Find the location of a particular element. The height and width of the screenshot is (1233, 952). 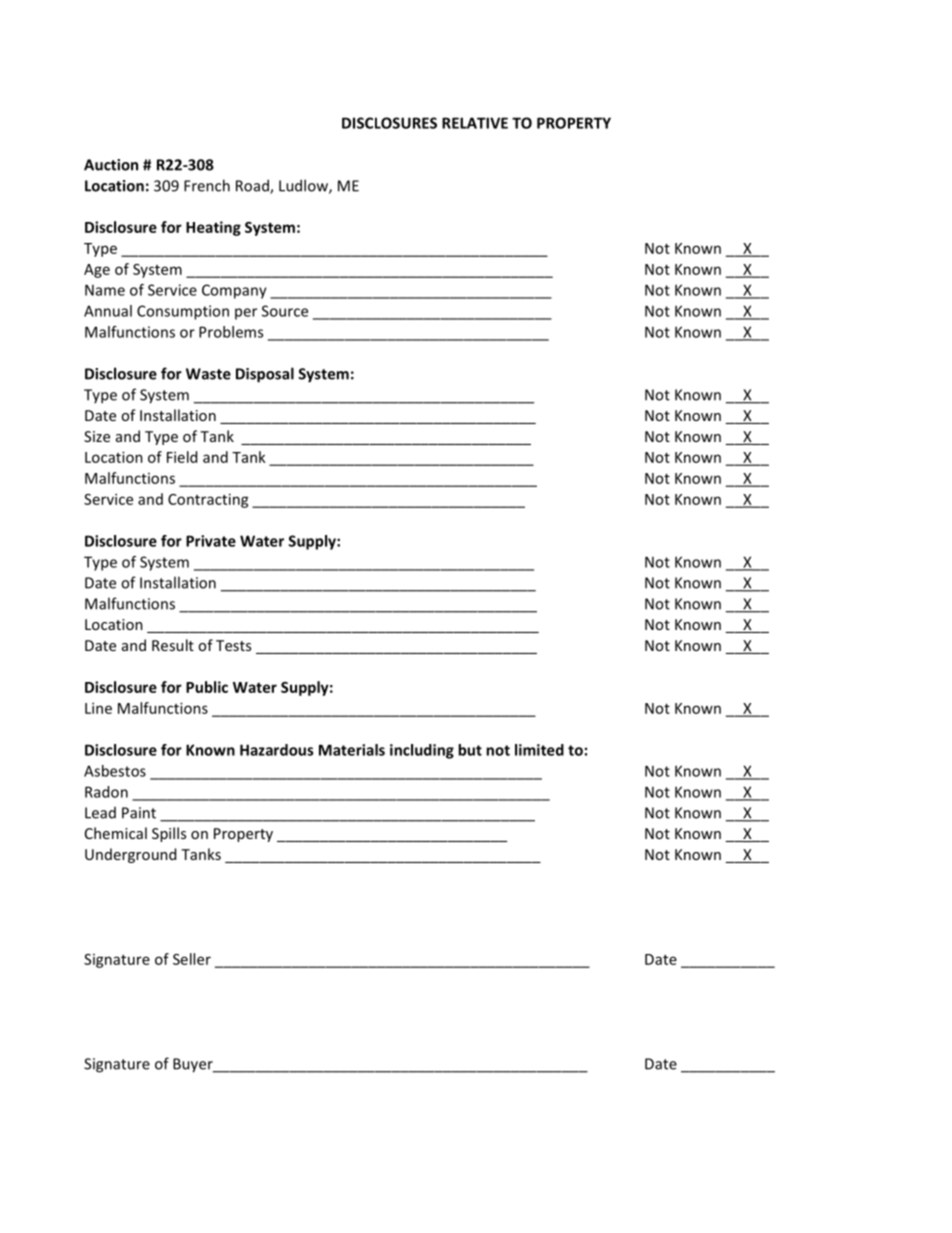

RELATIVE is located at coordinates (475, 123).
